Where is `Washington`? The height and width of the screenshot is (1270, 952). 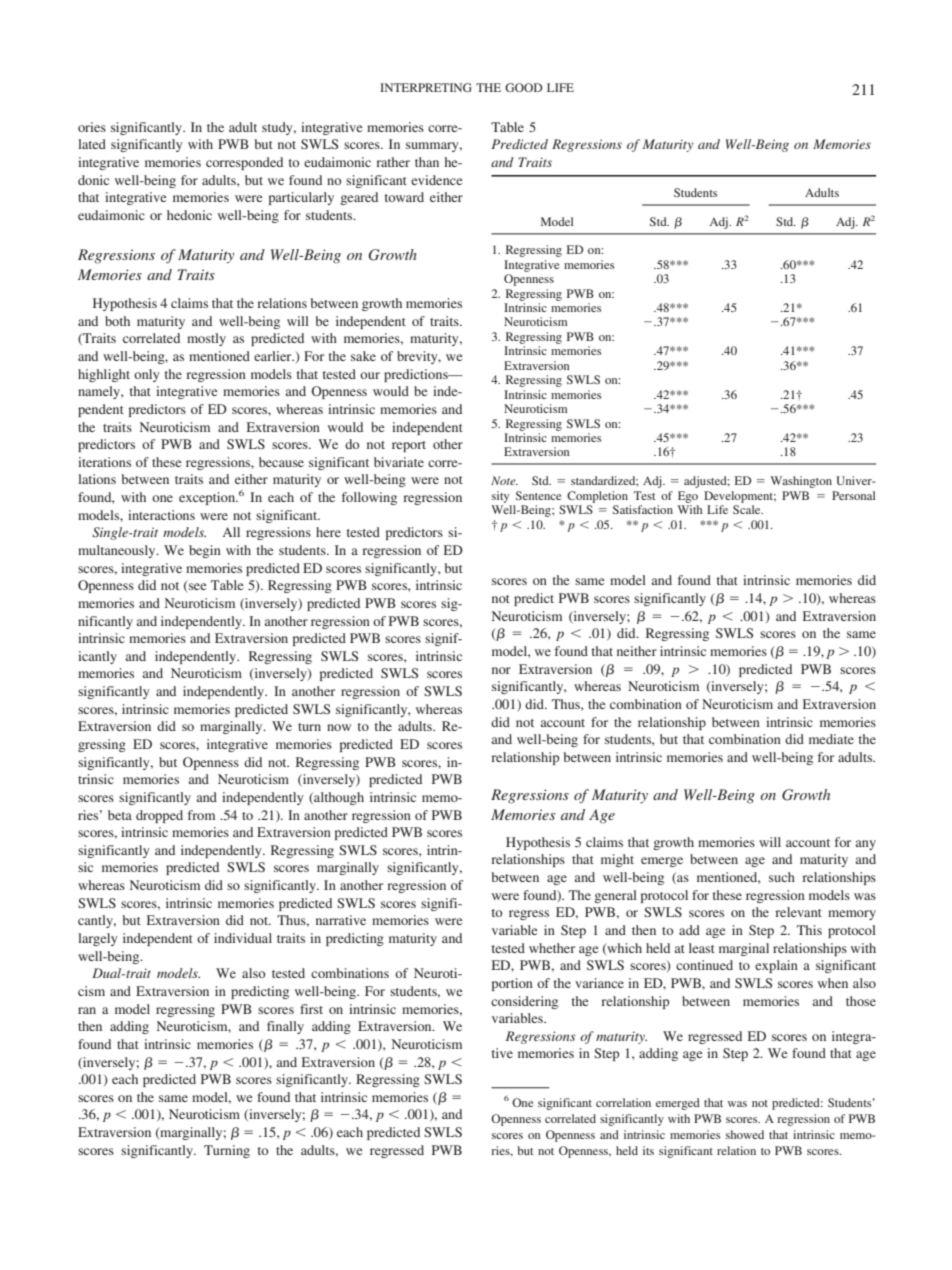
Washington is located at coordinates (801, 482).
